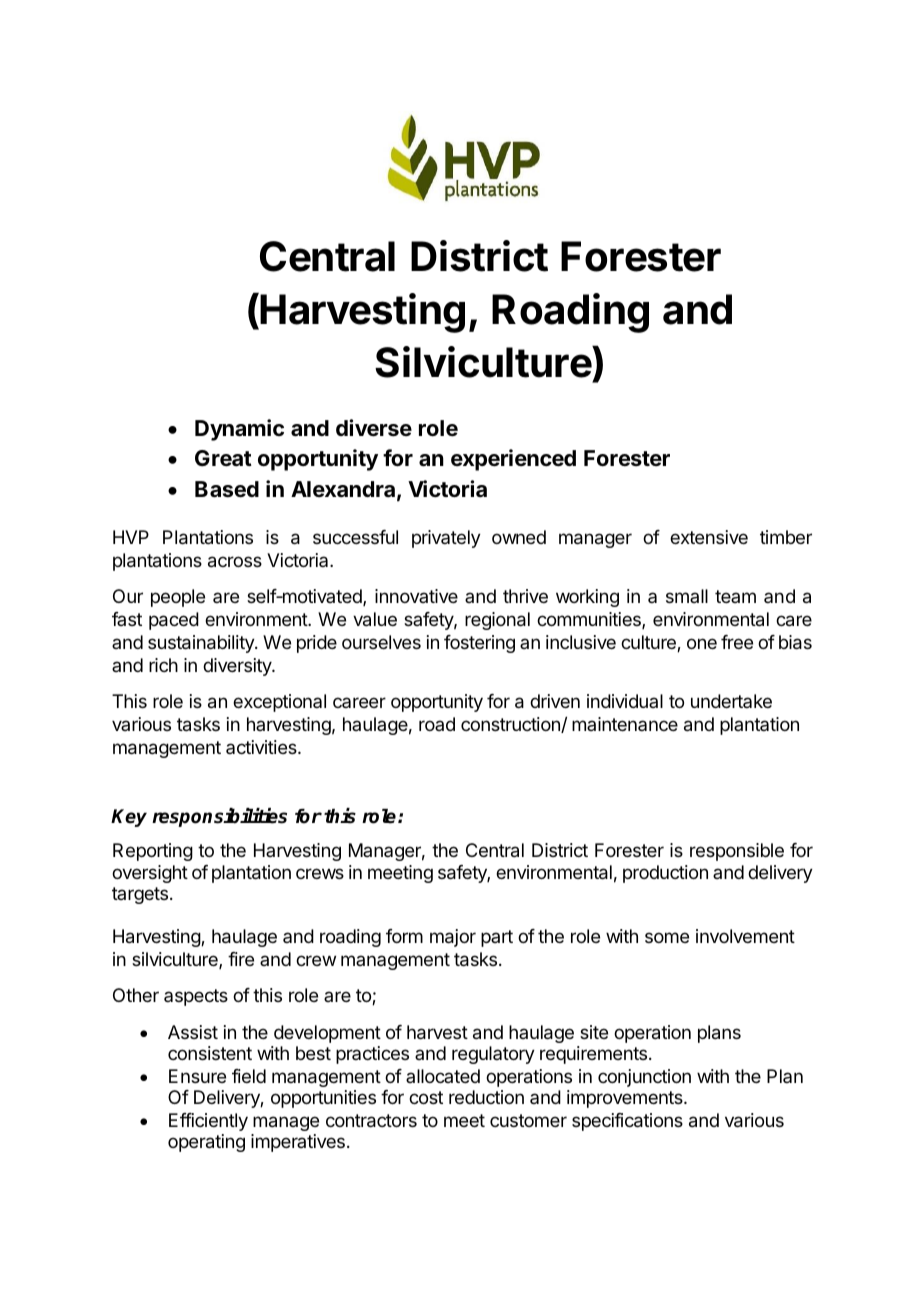 This image has width=924, height=1308. I want to click on team, so click(735, 596).
